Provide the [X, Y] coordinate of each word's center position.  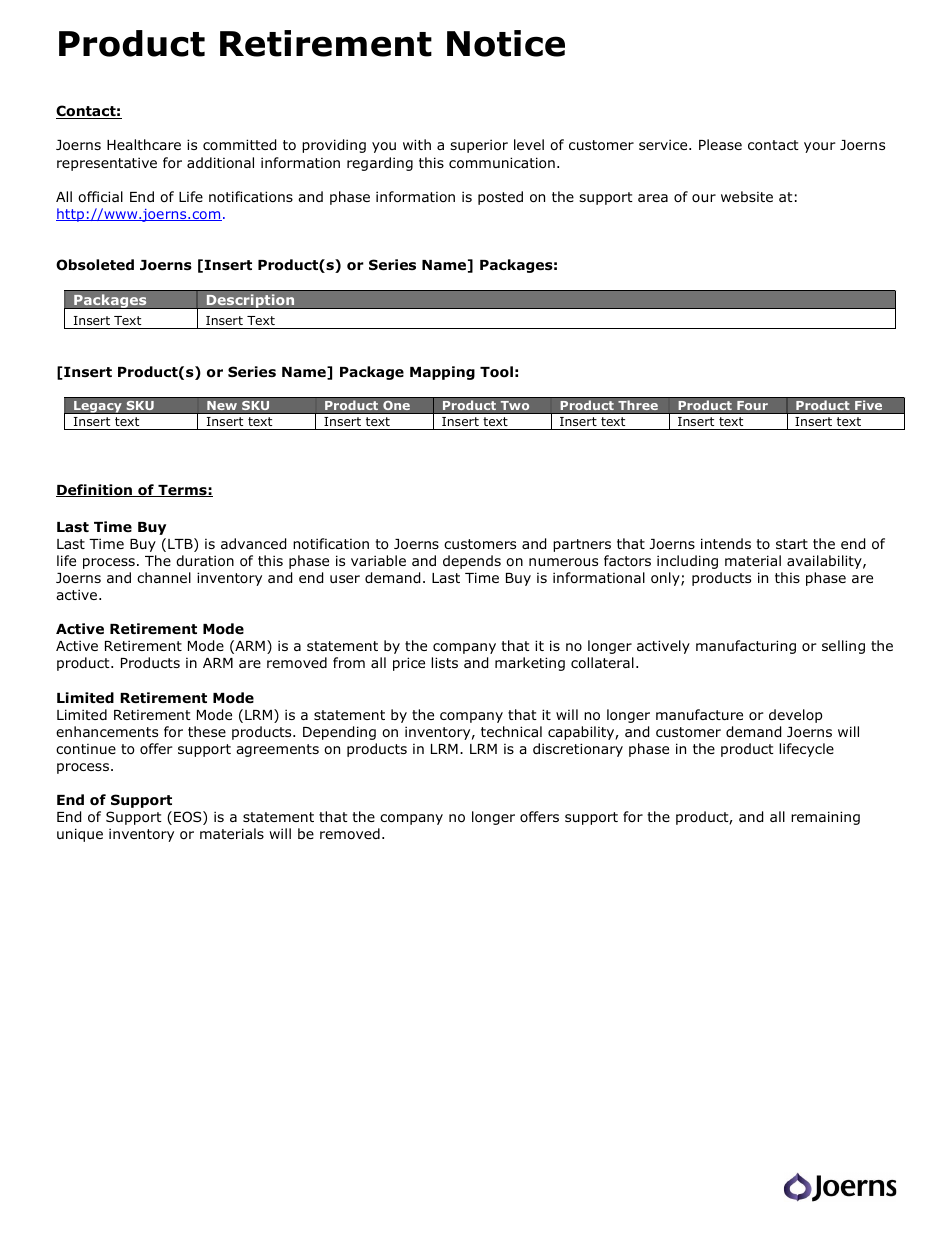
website [747, 196]
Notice [506, 43]
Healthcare [144, 144]
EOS [189, 818]
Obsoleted [95, 265]
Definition [95, 490]
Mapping [442, 373]
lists [444, 662]
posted [500, 198]
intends [726, 543]
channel [164, 577]
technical [511, 731]
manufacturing [746, 647]
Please [720, 144]
